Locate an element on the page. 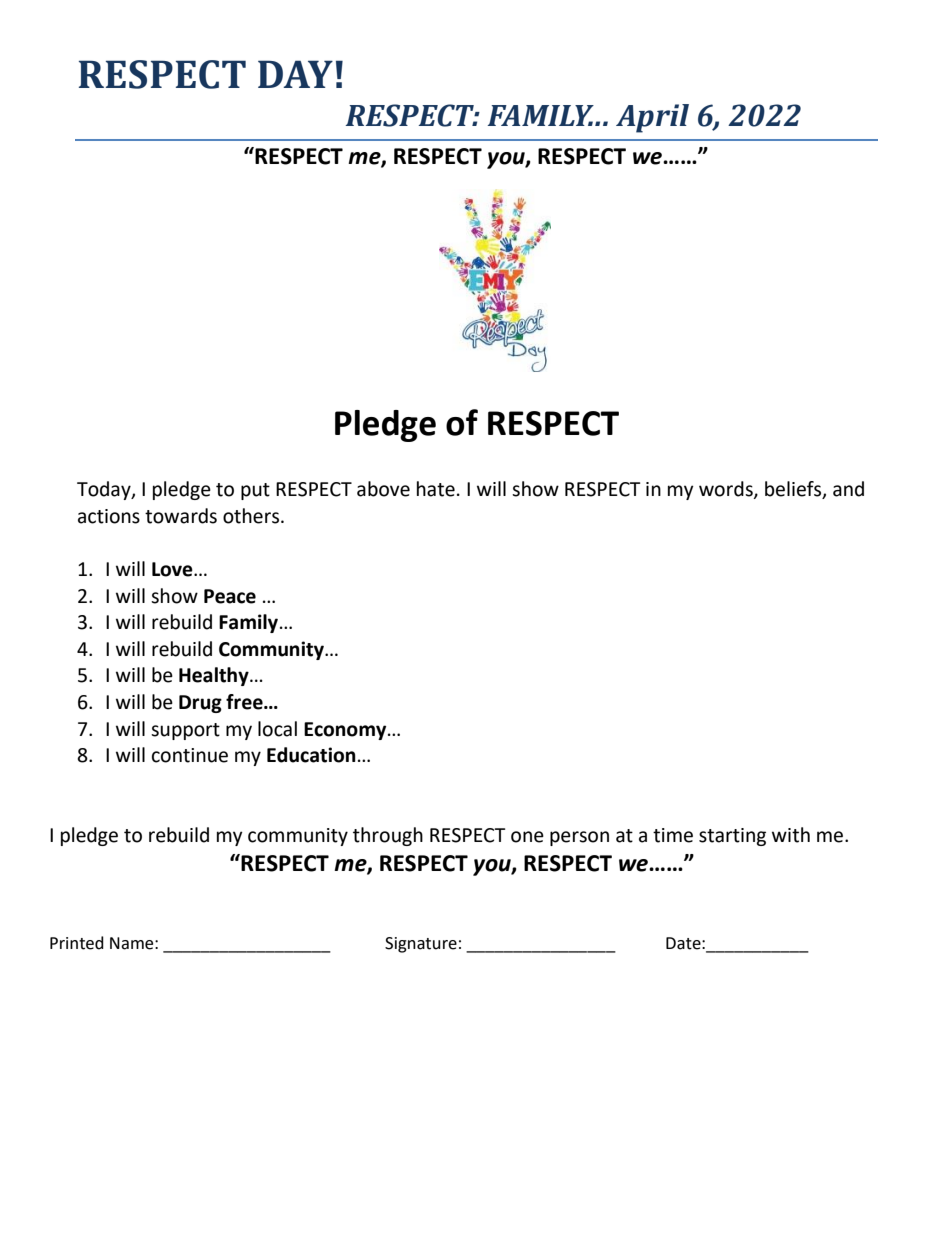 The width and height of the image is (952, 1233). Signature is located at coordinates (421, 945).
